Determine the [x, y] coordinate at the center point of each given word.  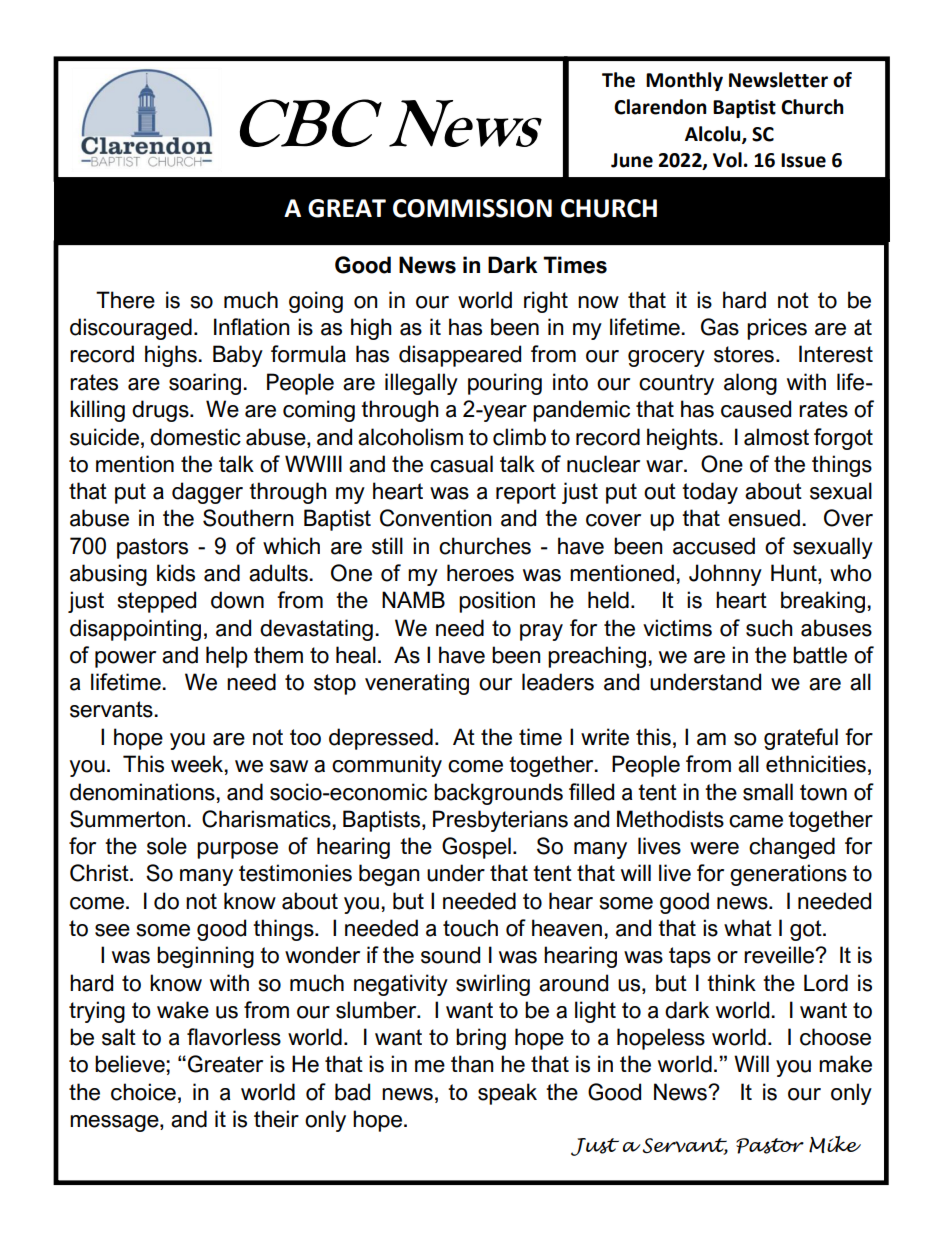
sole [167, 846]
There [125, 300]
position [497, 602]
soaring [205, 384]
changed [792, 848]
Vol [727, 160]
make [845, 1064]
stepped [156, 602]
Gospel [476, 848]
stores [744, 354]
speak [507, 1094]
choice [143, 1092]
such [769, 628]
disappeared [460, 356]
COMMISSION [472, 208]
